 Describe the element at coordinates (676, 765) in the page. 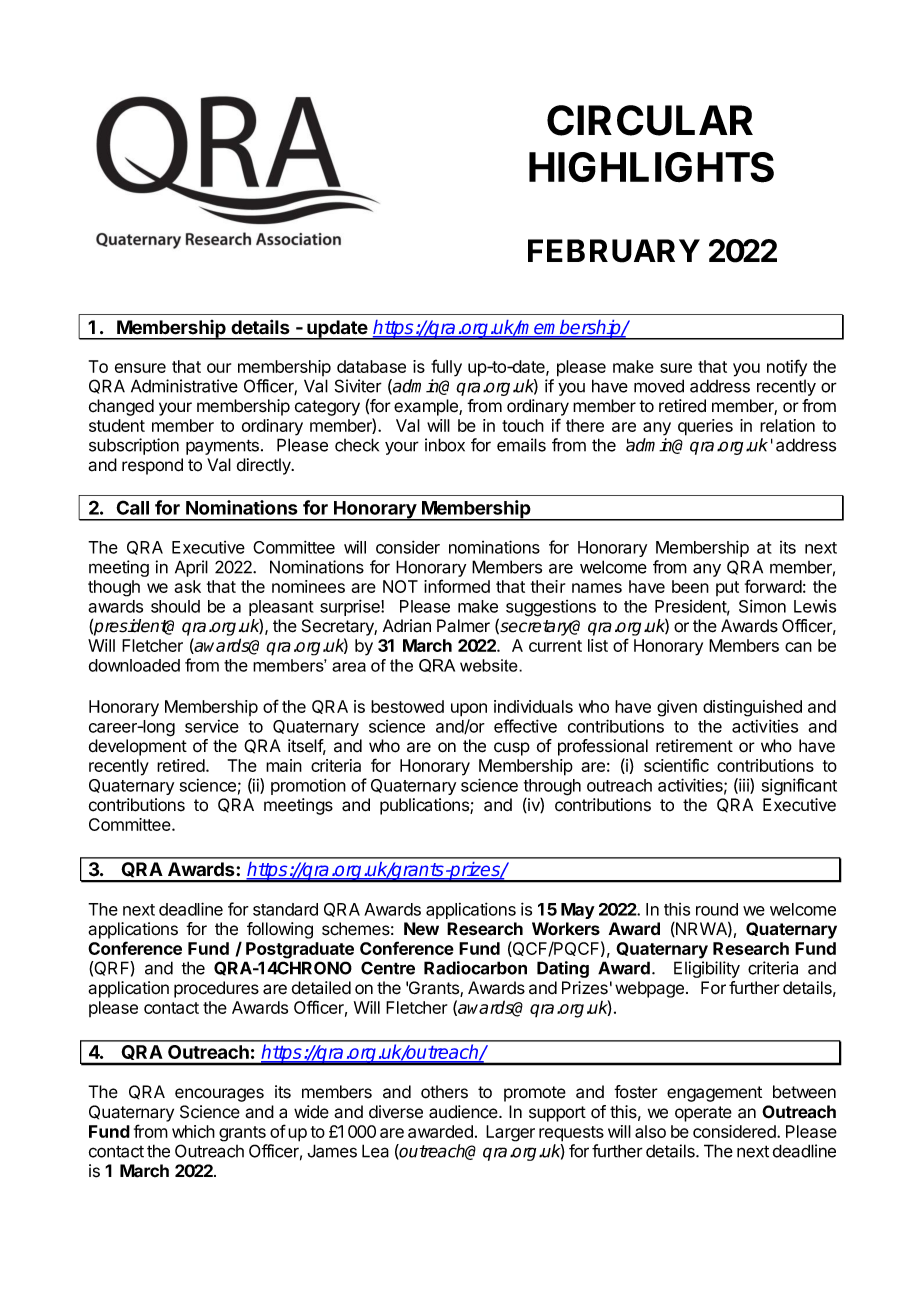

I see `scientific` at that location.
